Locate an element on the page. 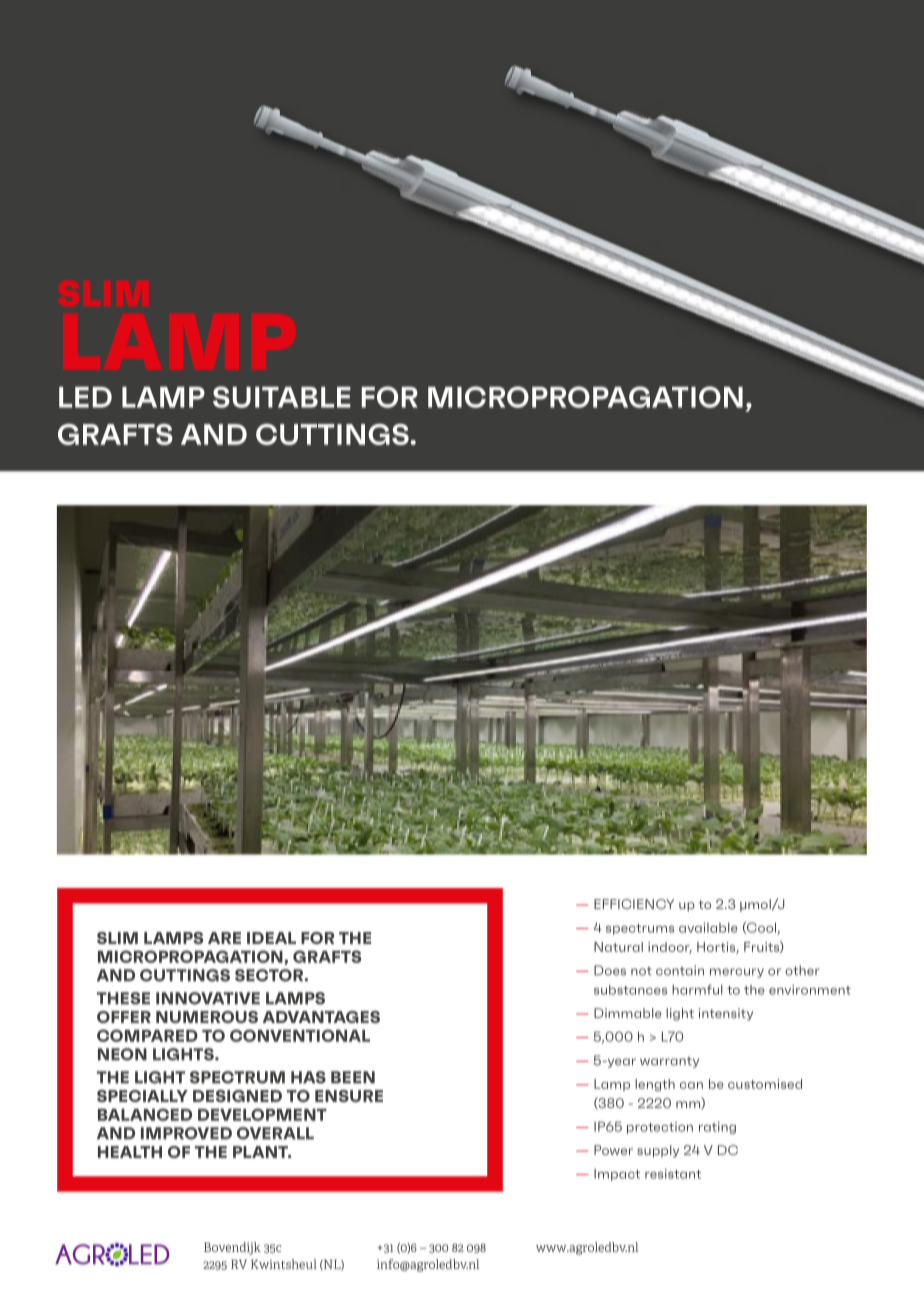 The height and width of the document is (1308, 924). IDEAL is located at coordinates (271, 938).
